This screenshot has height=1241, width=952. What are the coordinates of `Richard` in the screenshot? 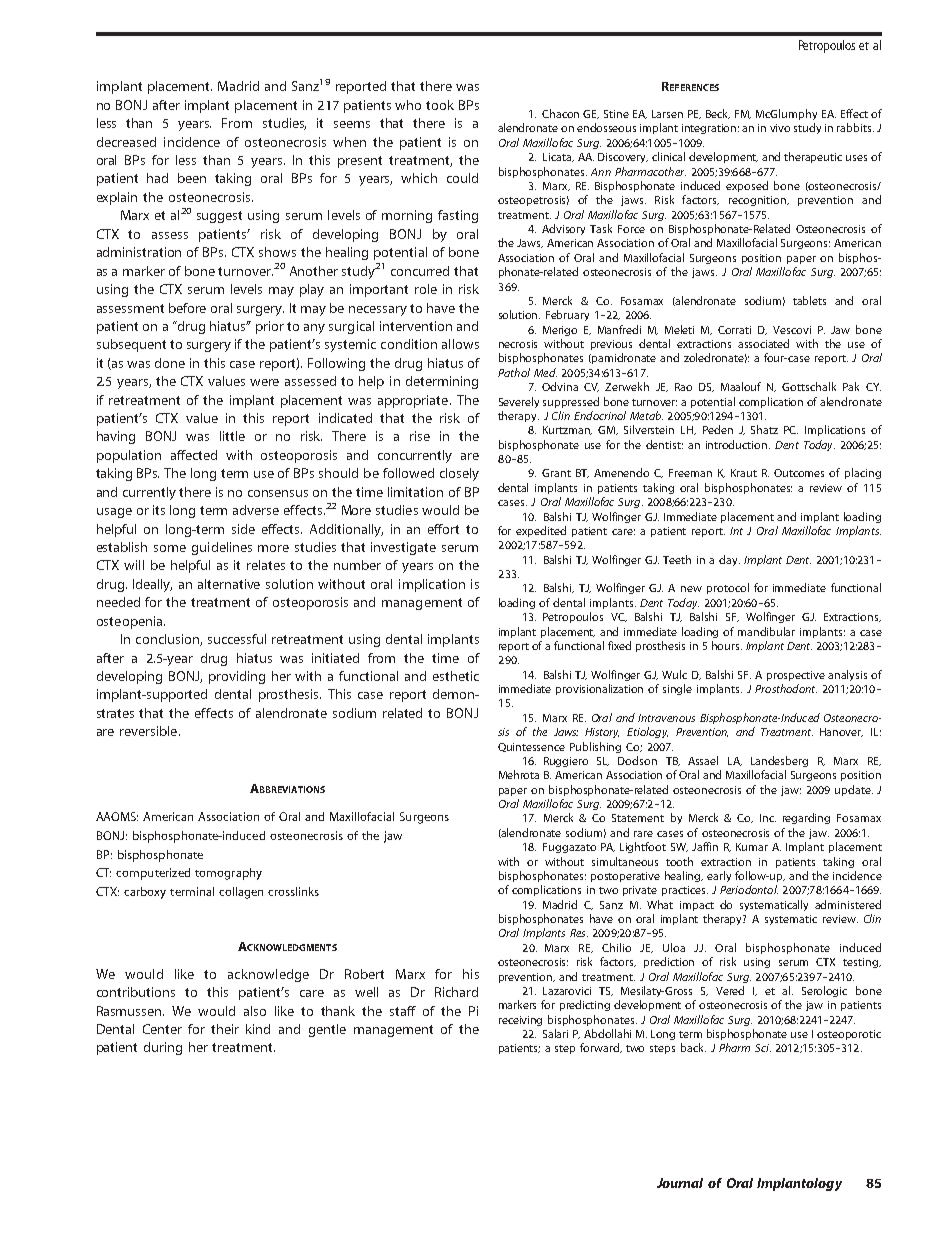 It's located at (456, 992).
